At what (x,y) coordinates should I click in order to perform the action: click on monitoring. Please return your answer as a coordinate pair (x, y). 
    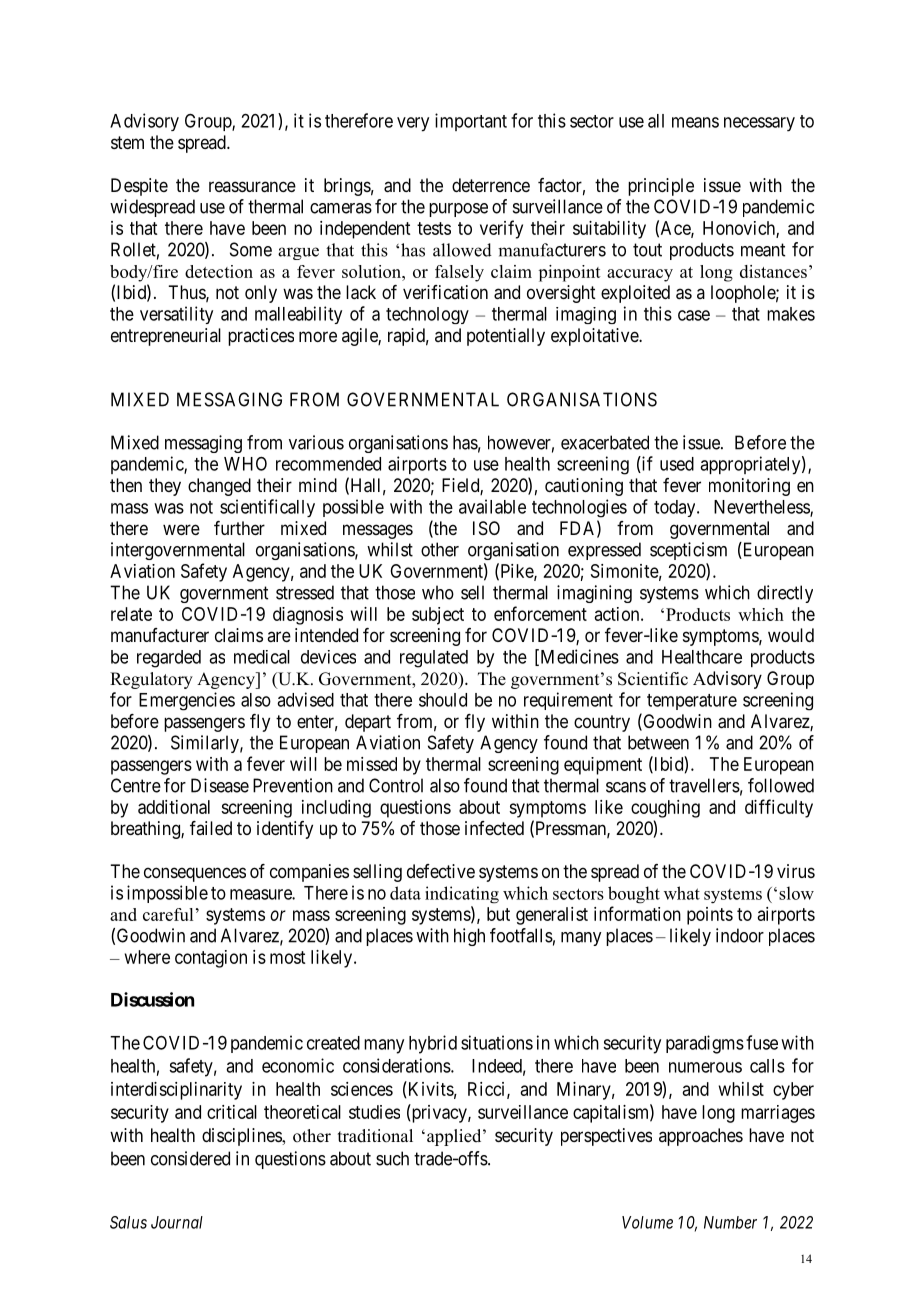
    Looking at the image, I should click on (749, 487).
